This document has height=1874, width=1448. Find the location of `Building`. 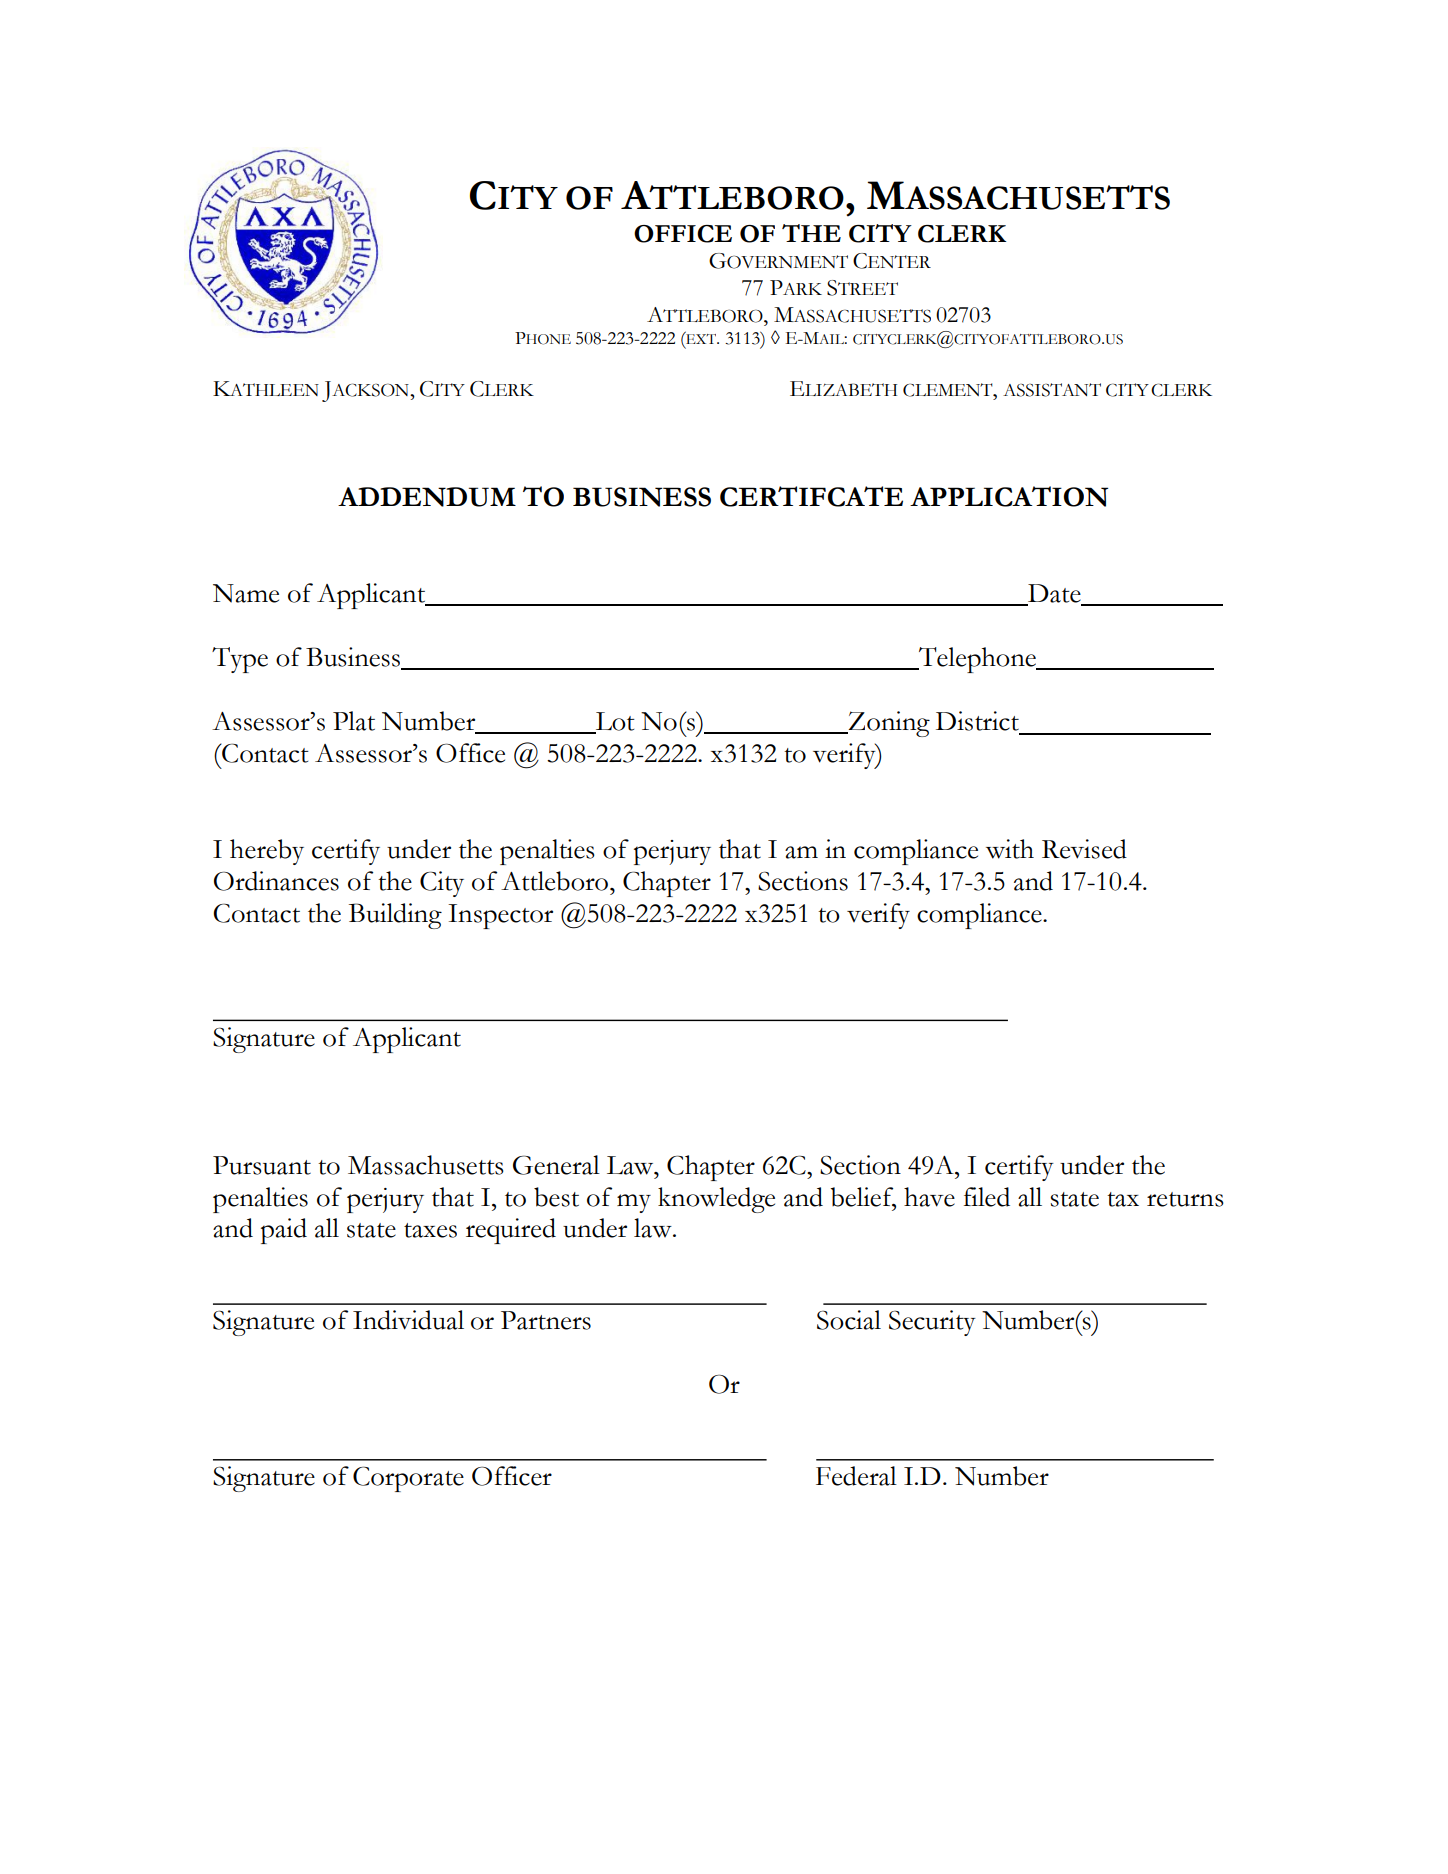

Building is located at coordinates (395, 916).
